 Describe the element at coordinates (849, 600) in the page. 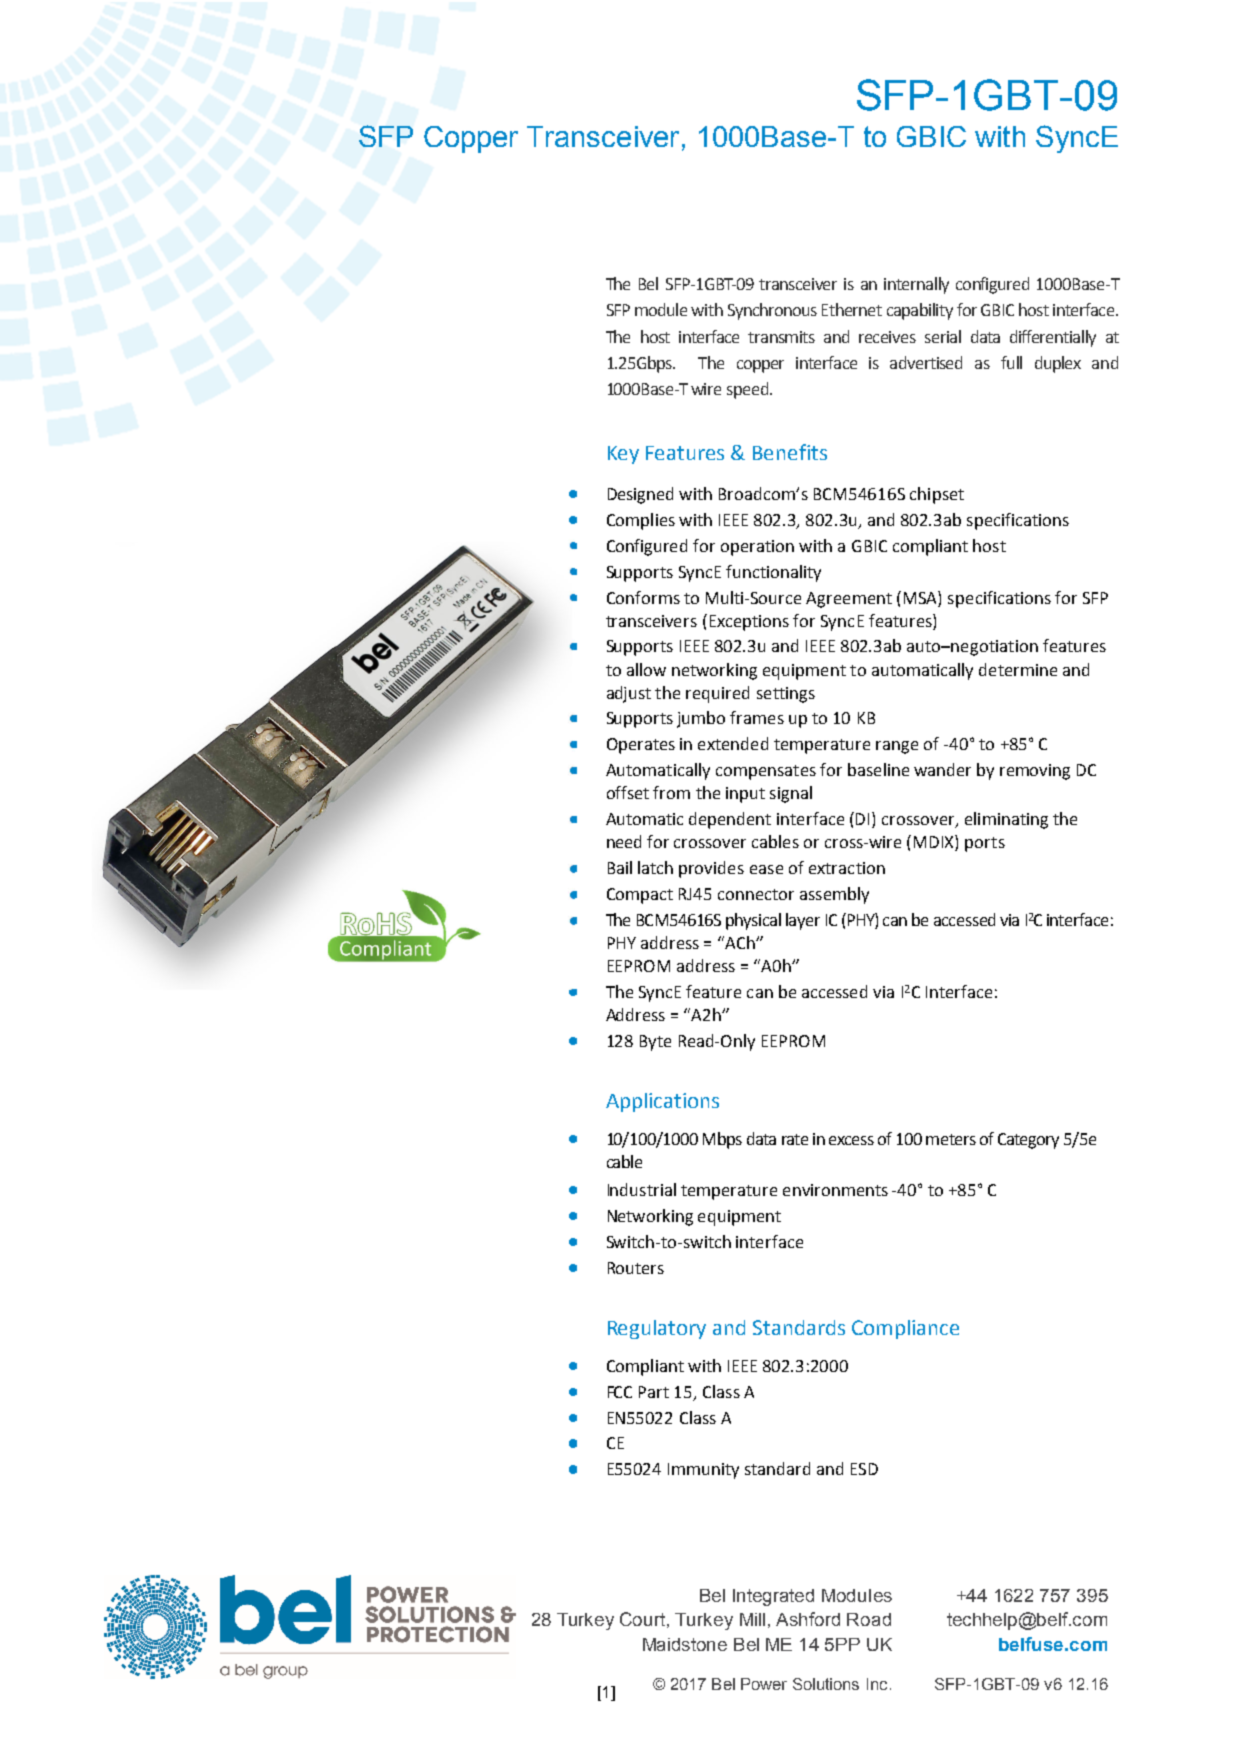

I see `Agreement` at that location.
